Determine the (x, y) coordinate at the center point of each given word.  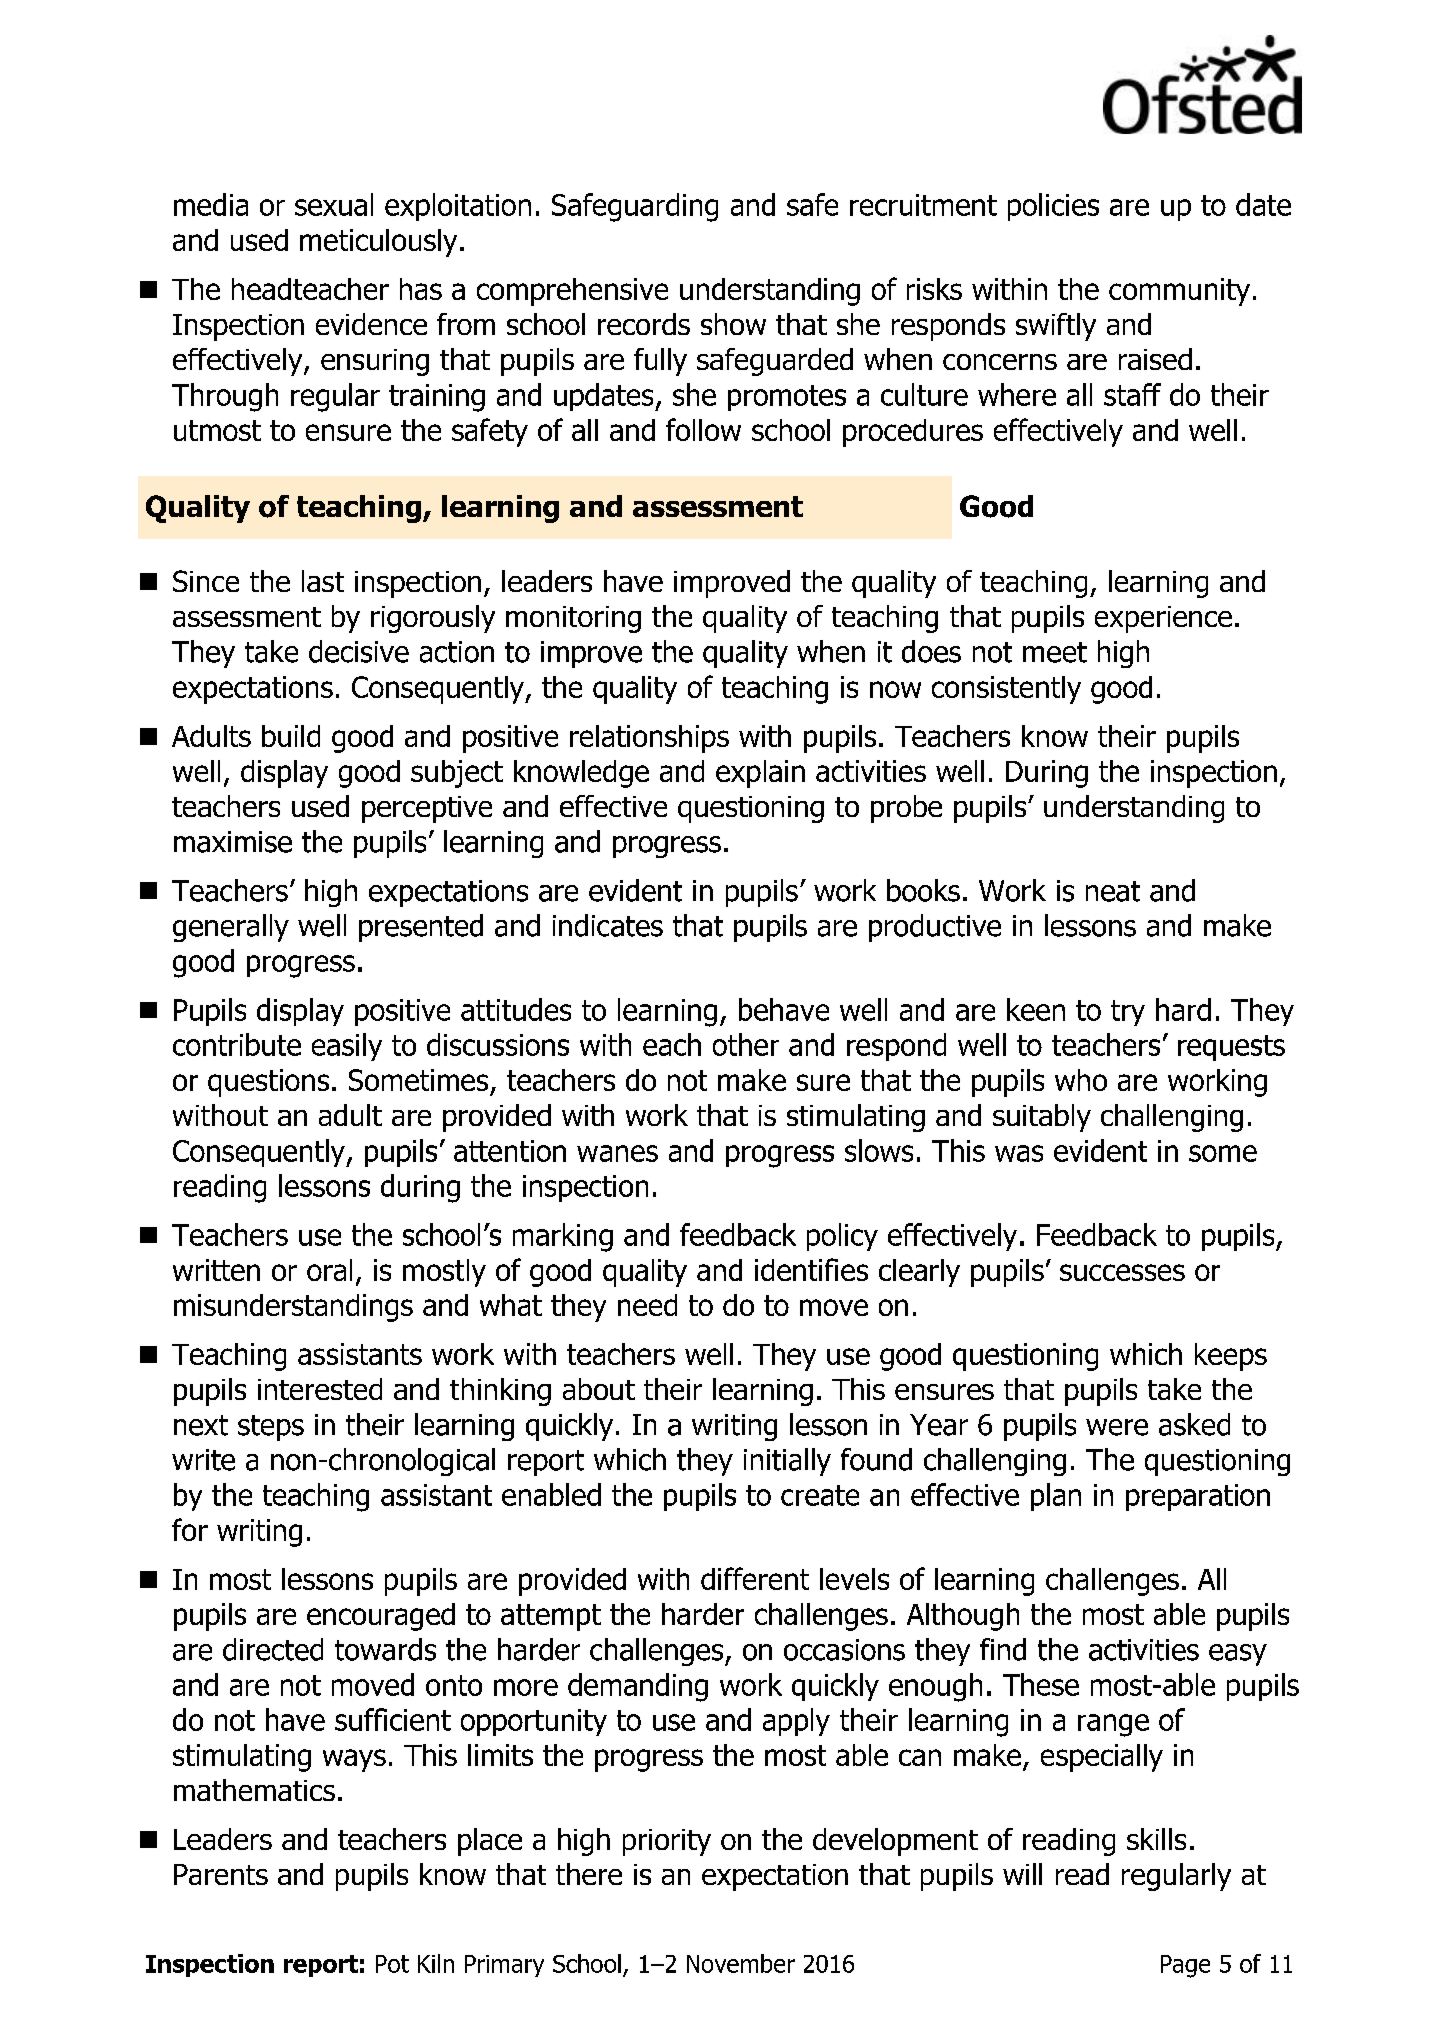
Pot (392, 1964)
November (741, 1963)
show (733, 324)
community (1179, 292)
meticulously (378, 243)
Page (1185, 1966)
